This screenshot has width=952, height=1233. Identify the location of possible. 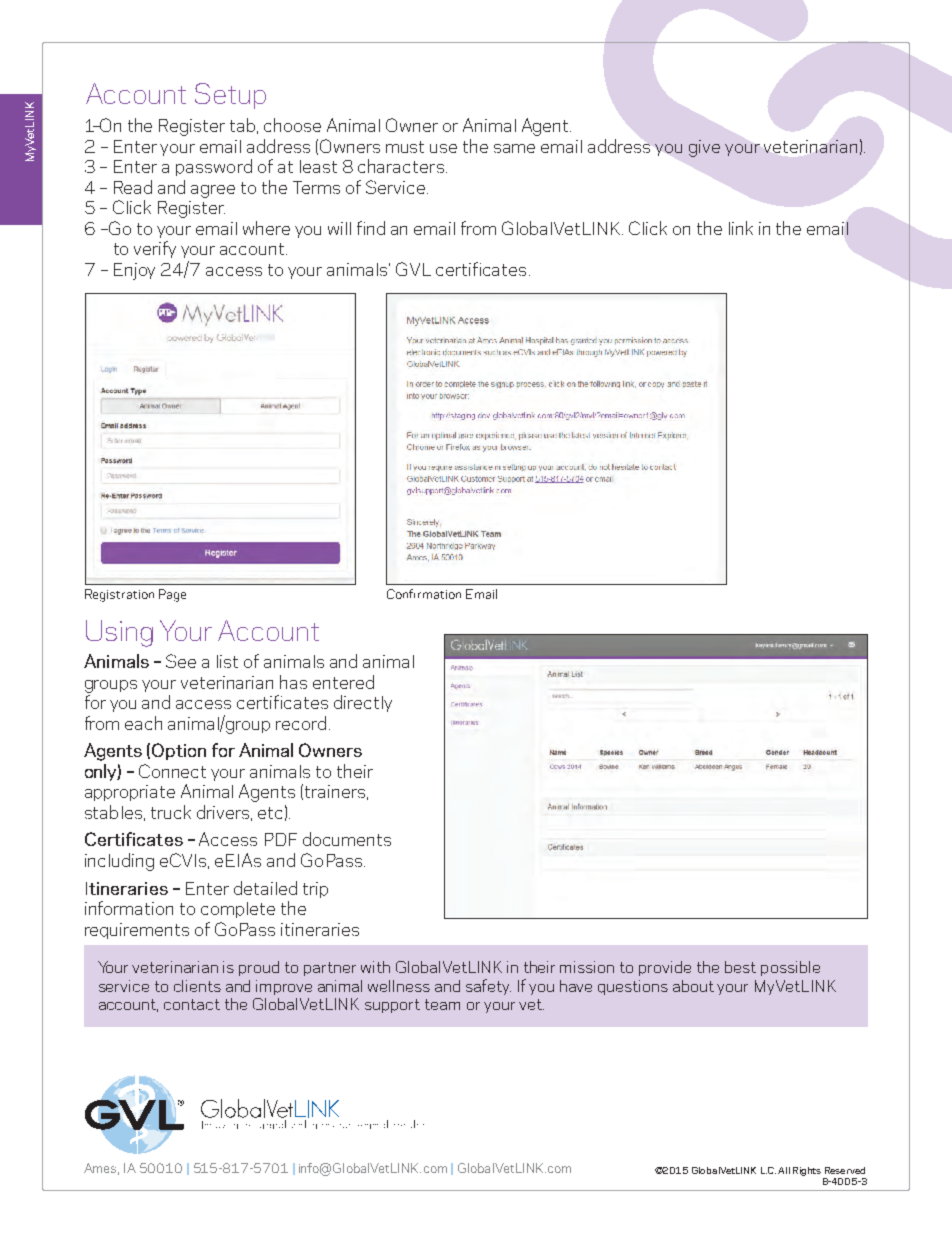
(790, 968).
